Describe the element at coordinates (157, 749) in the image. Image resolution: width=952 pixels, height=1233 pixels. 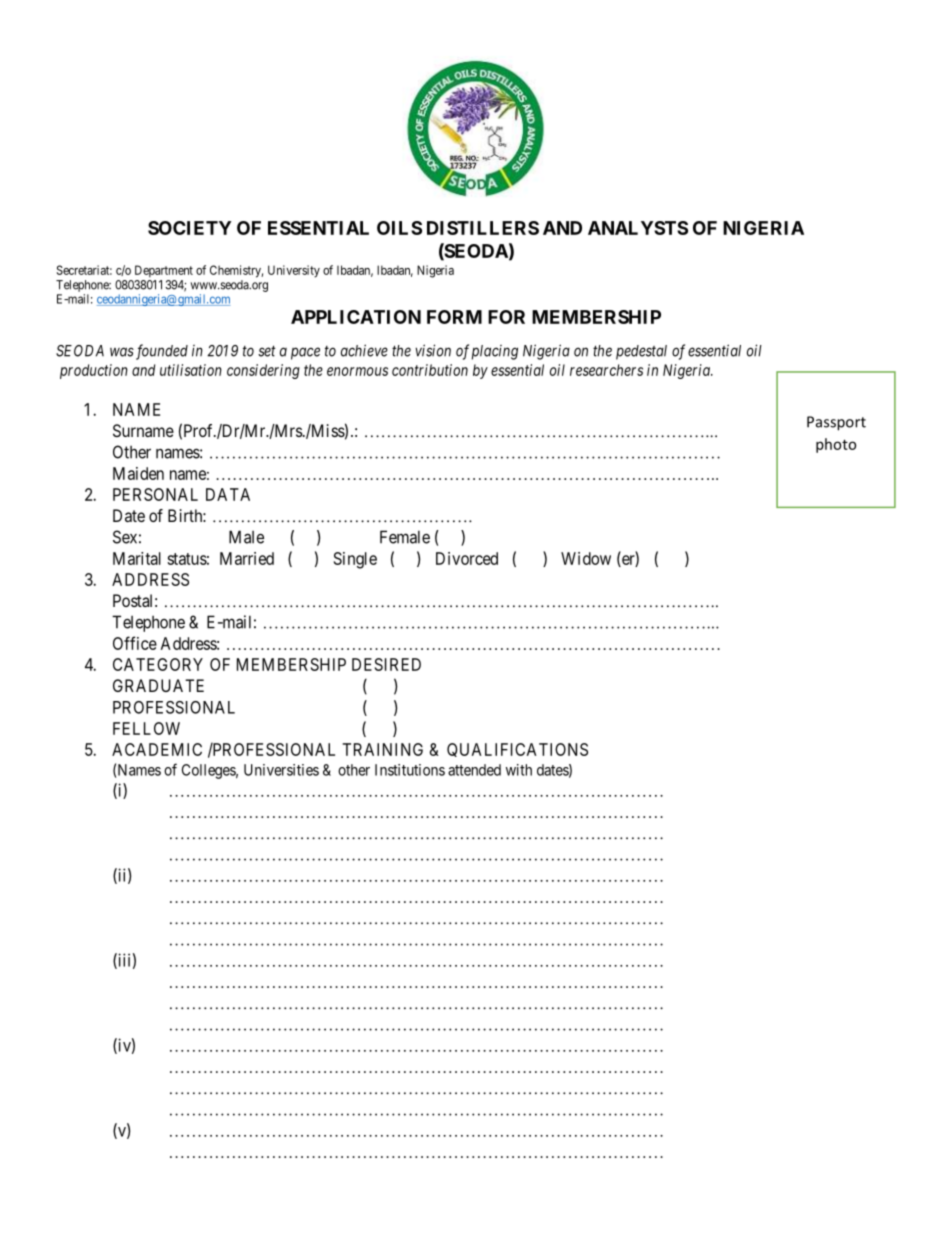
I see `ACADEMIC` at that location.
